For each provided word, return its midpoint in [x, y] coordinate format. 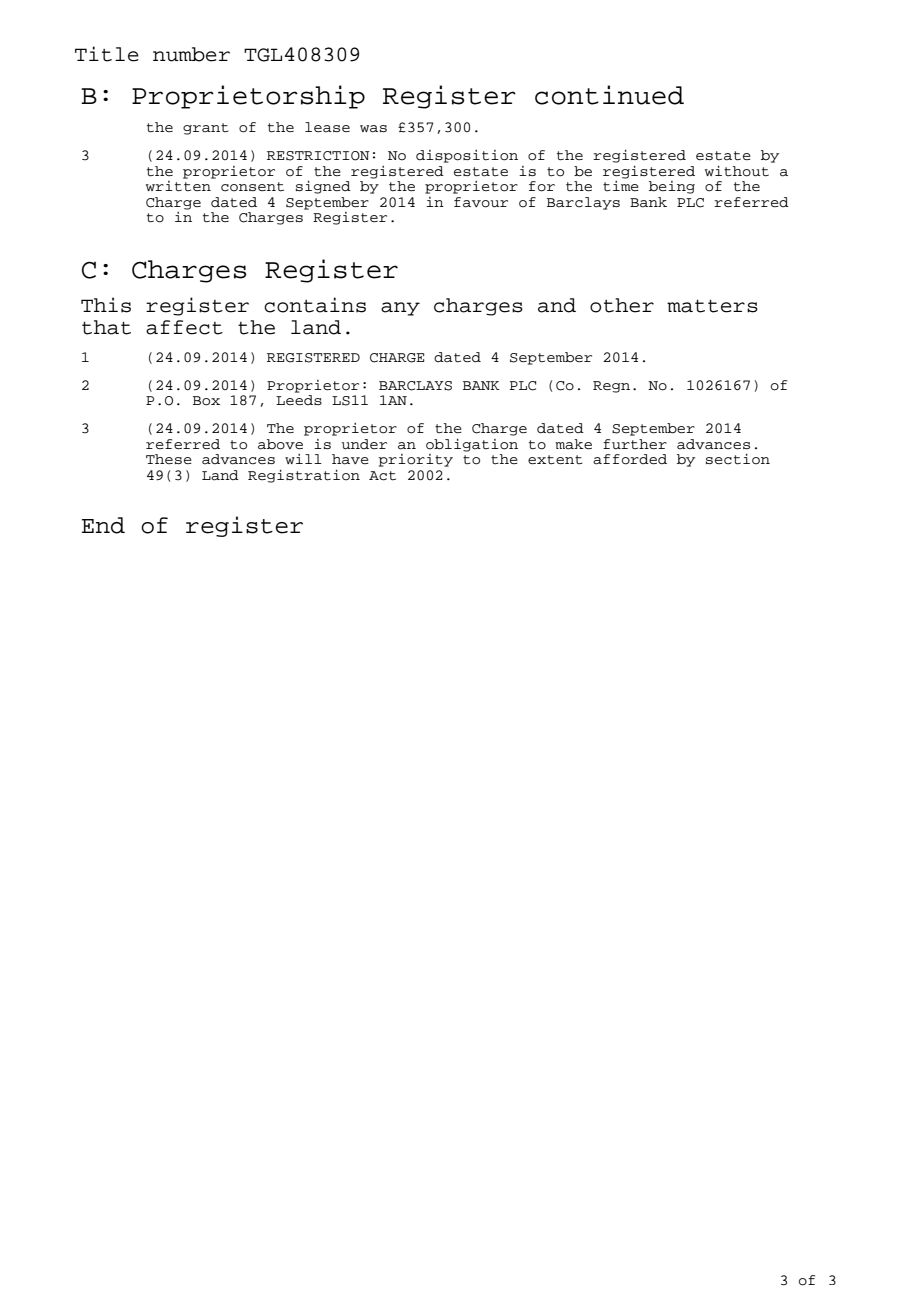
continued [609, 95]
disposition [467, 156]
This [106, 305]
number [191, 54]
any [400, 309]
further [635, 444]
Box [206, 401]
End [103, 525]
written [179, 185]
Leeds [299, 400]
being [672, 187]
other [622, 305]
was [373, 129]
